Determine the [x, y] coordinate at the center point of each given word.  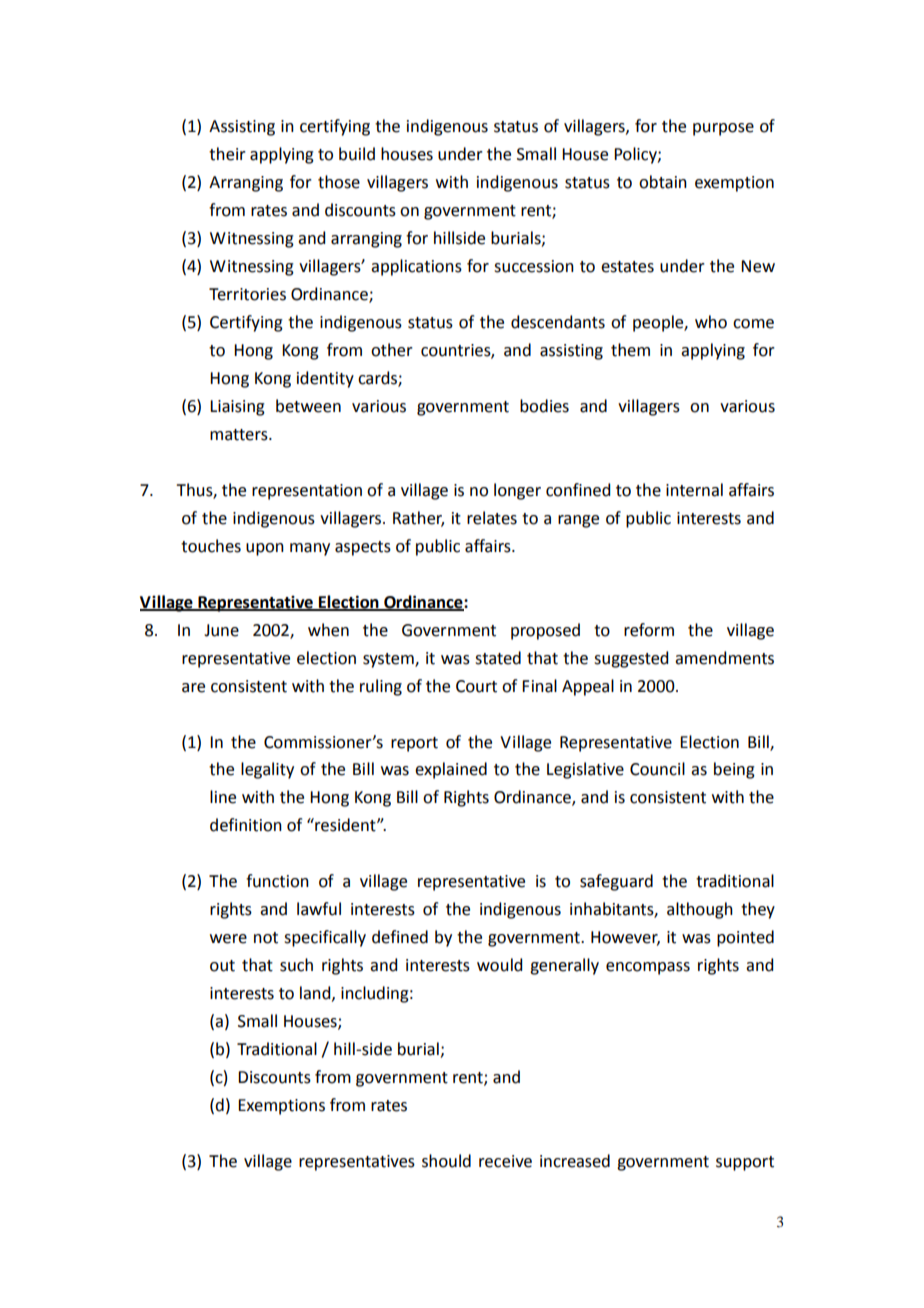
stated [498, 658]
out [222, 966]
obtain [663, 182]
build [357, 154]
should [446, 1161]
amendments [724, 658]
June [221, 630]
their [227, 154]
